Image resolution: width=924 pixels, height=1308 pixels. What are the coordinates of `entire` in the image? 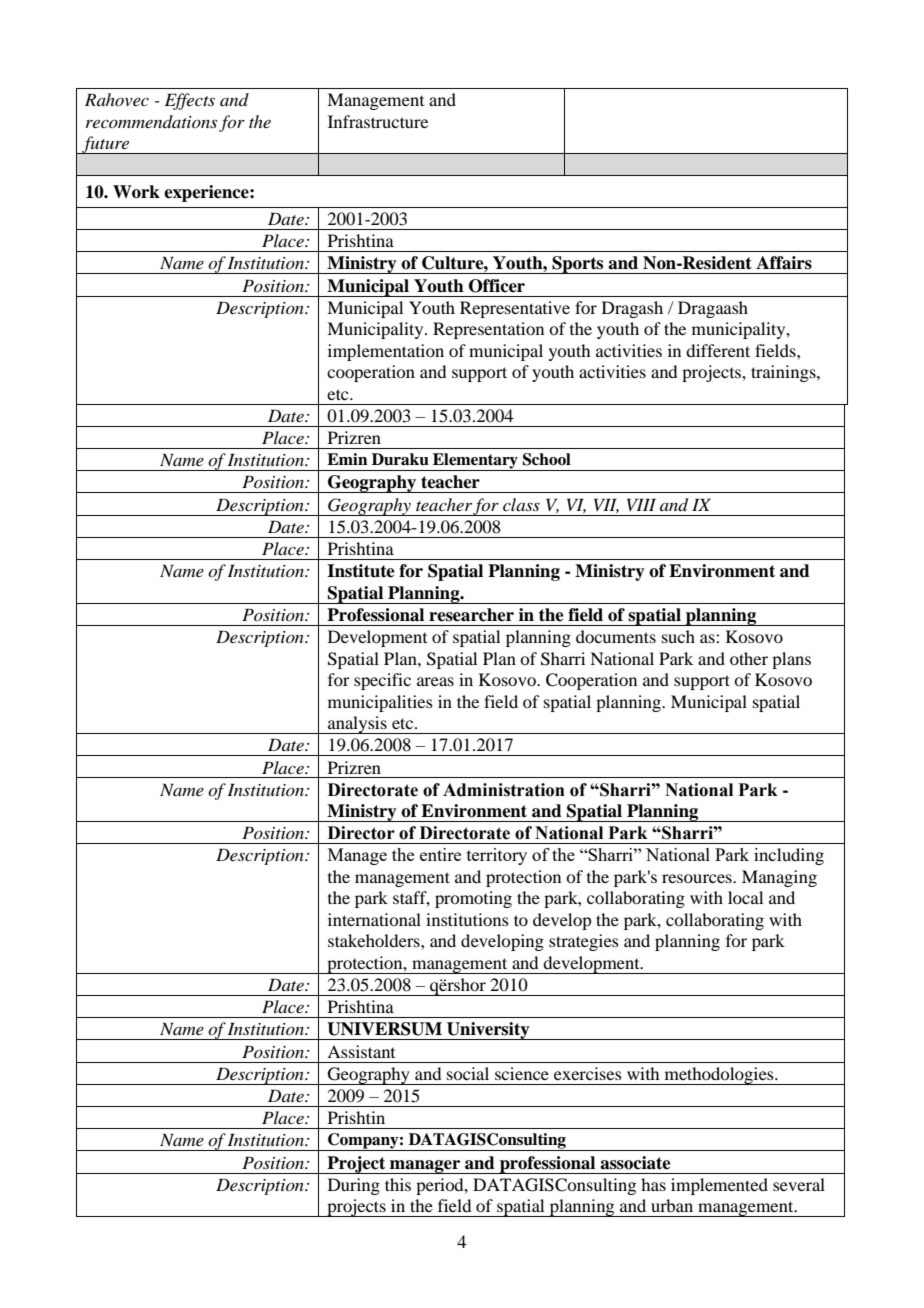 It's located at (440, 854).
